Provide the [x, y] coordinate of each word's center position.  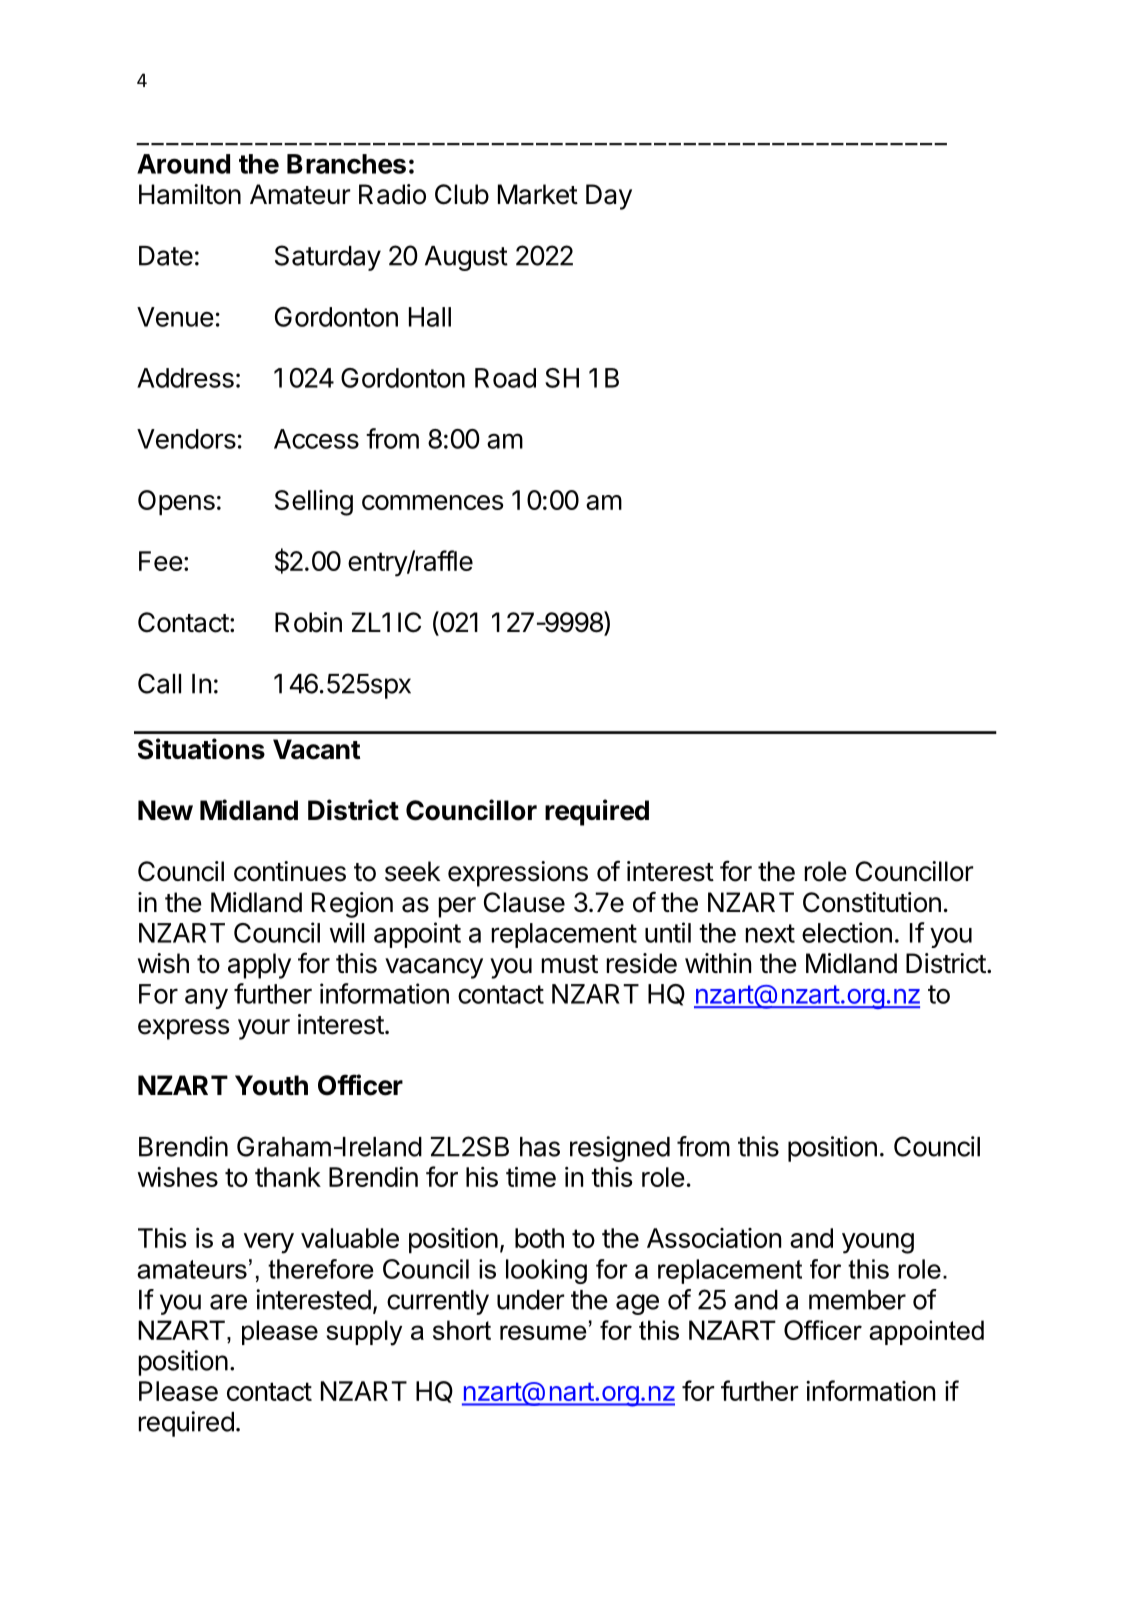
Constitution [872, 902]
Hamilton [190, 194]
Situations [201, 749]
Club [462, 194]
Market [538, 194]
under [530, 1300]
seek [412, 871]
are [228, 1302]
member [857, 1300]
